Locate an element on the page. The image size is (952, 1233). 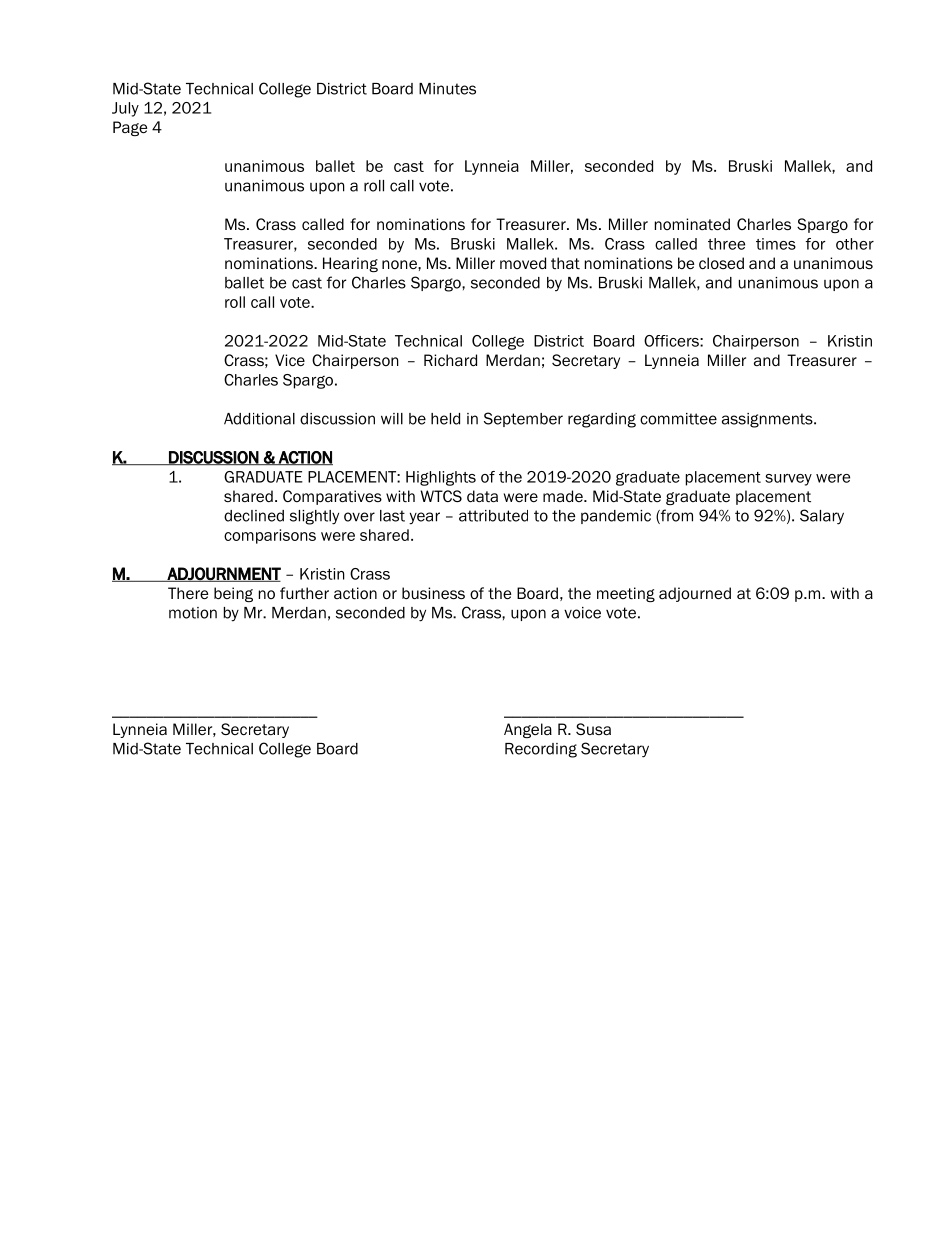
Angela is located at coordinates (528, 730).
